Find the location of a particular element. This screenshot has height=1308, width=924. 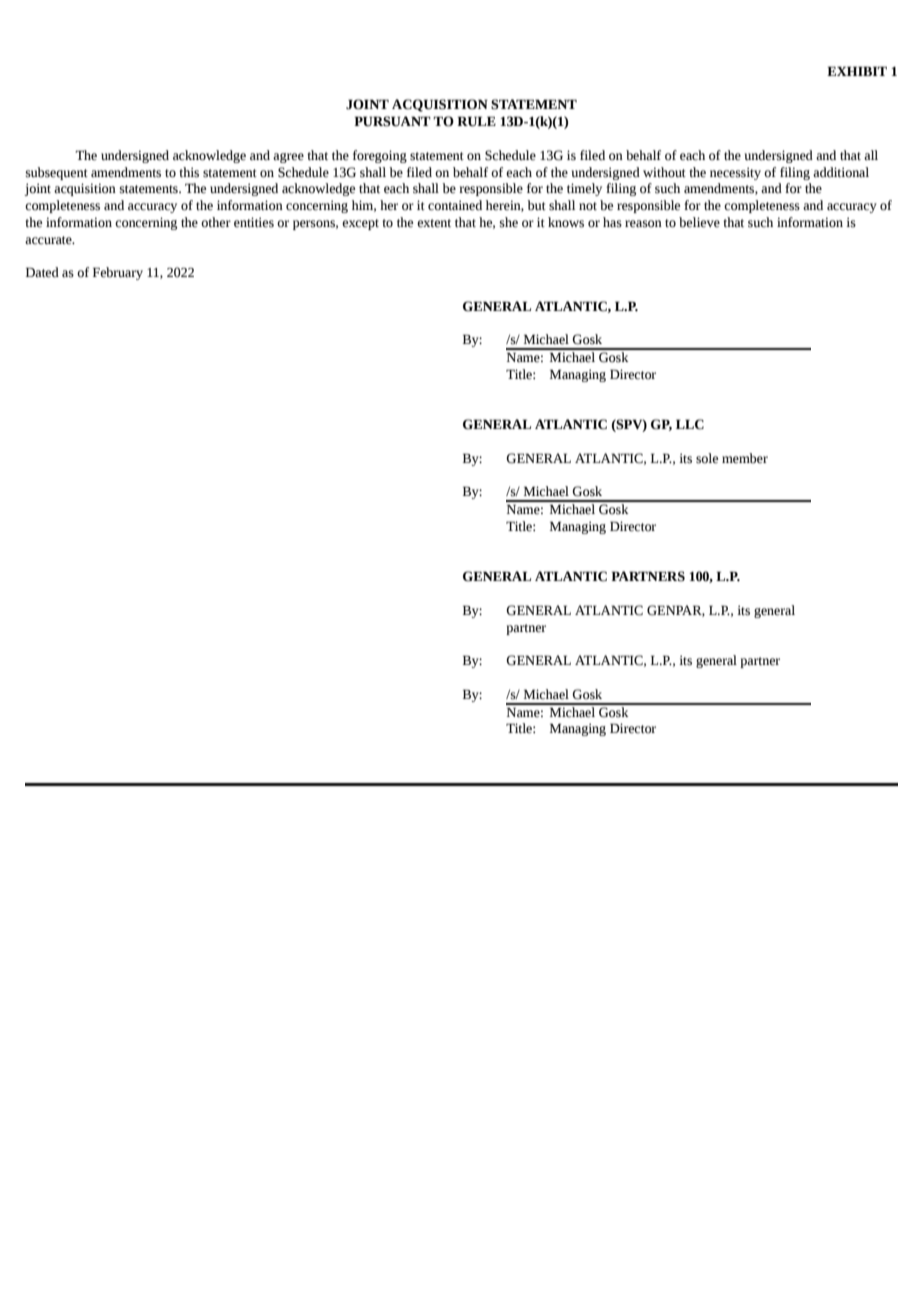

February is located at coordinates (118, 273).
